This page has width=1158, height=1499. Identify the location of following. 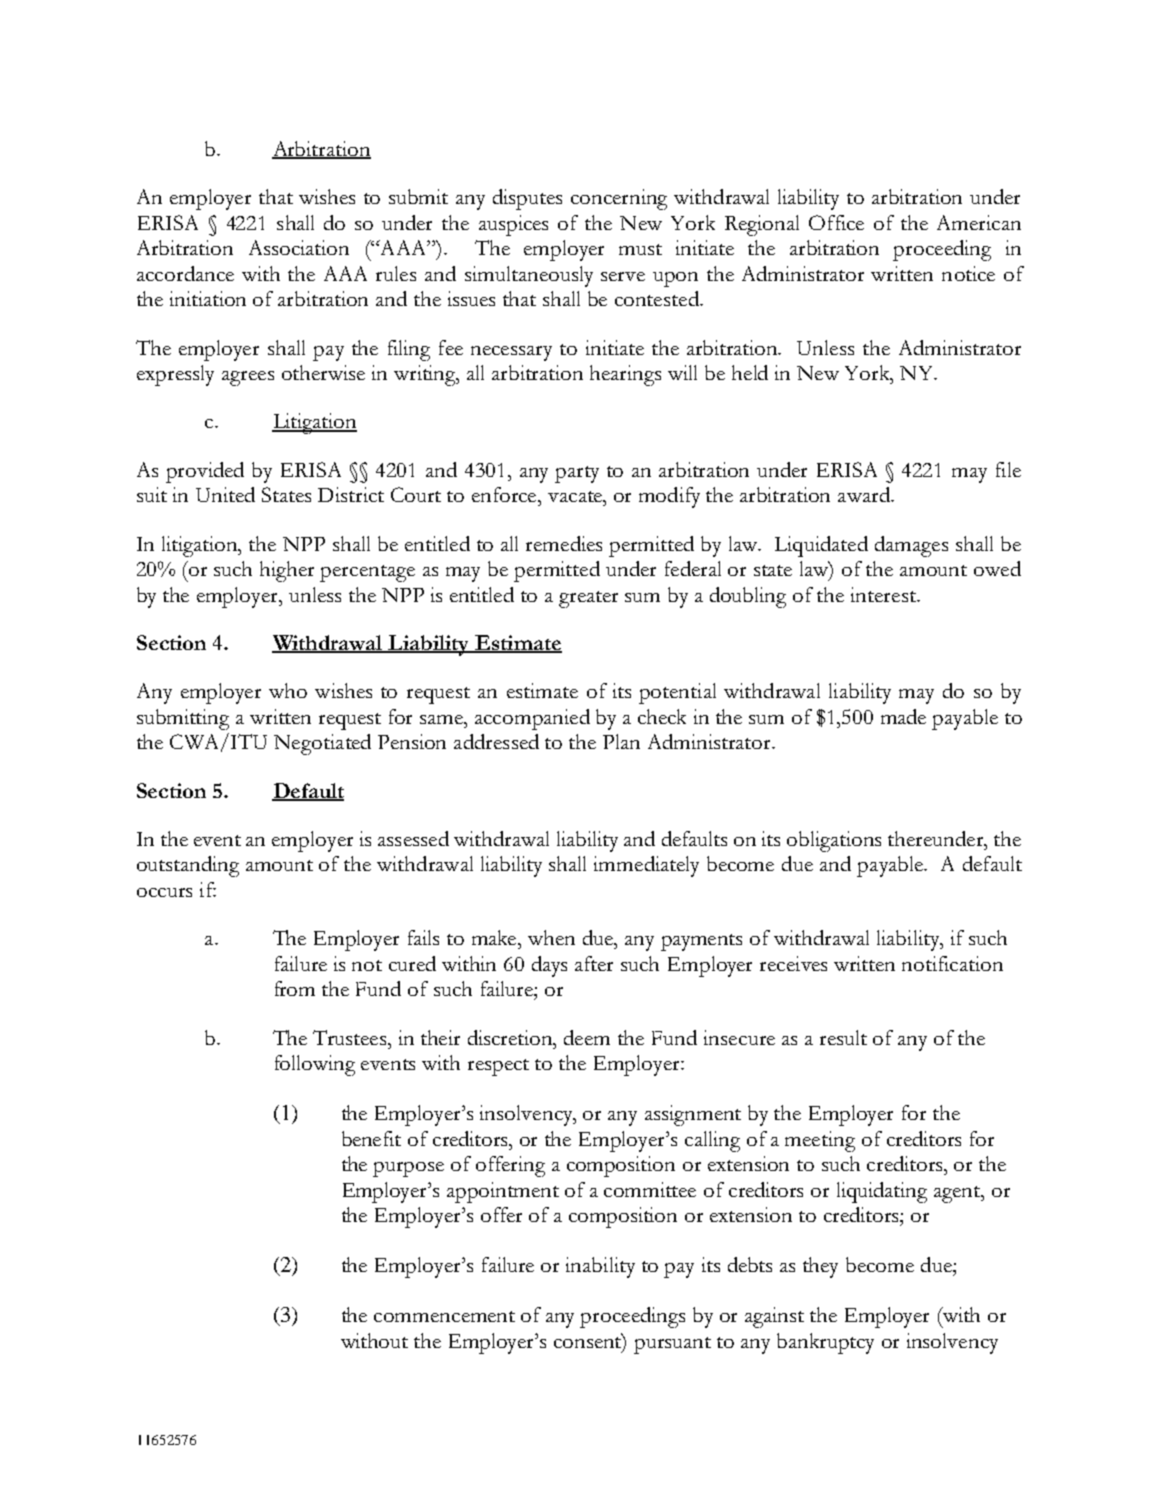
(315, 1065).
